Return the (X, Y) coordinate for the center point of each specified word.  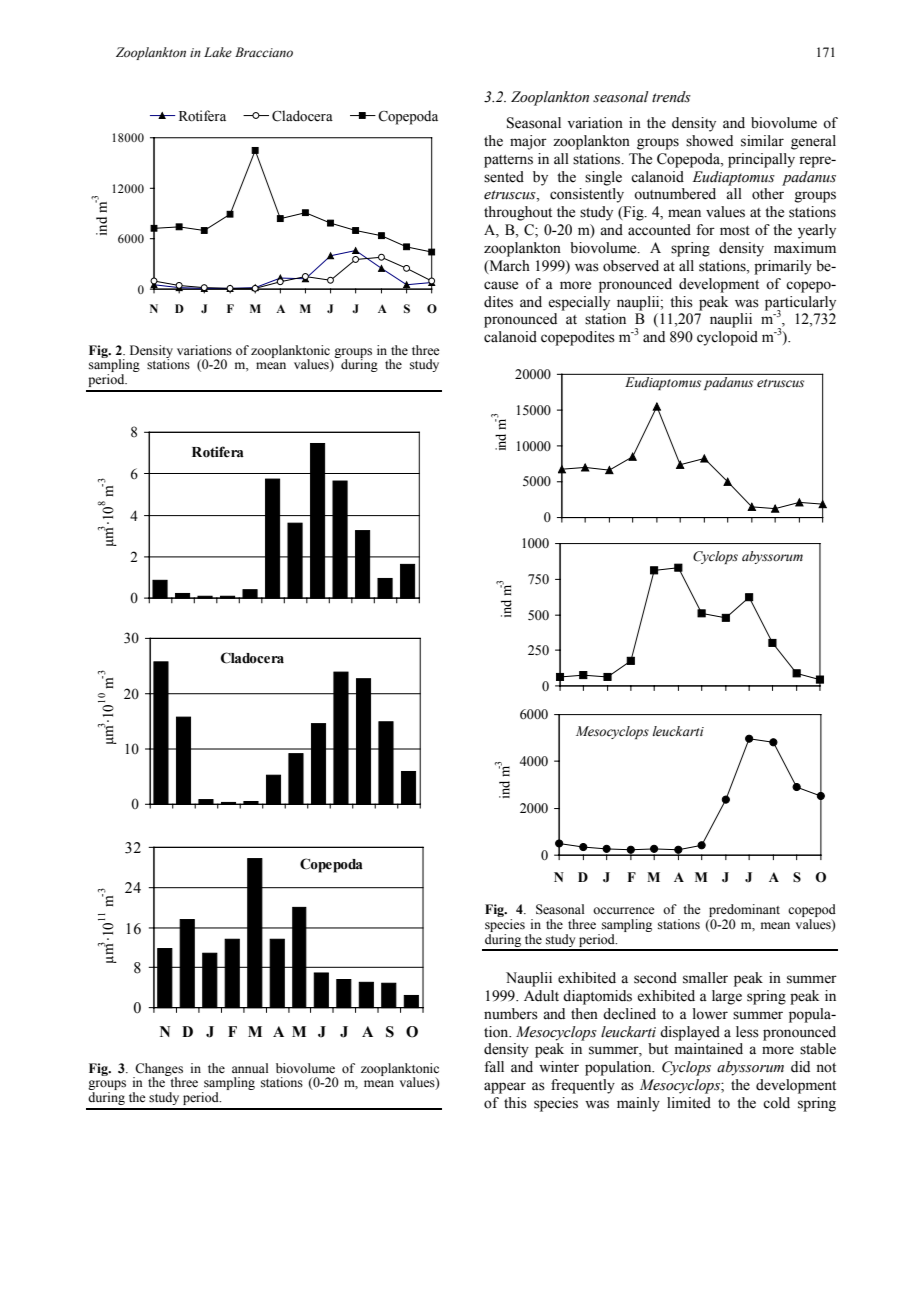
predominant (744, 912)
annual (250, 1068)
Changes (158, 1070)
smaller (705, 978)
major (528, 142)
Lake (218, 52)
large (727, 997)
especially (579, 303)
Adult (541, 996)
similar (762, 141)
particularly (800, 304)
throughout (518, 213)
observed (631, 266)
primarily (783, 267)
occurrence (624, 910)
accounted (659, 230)
